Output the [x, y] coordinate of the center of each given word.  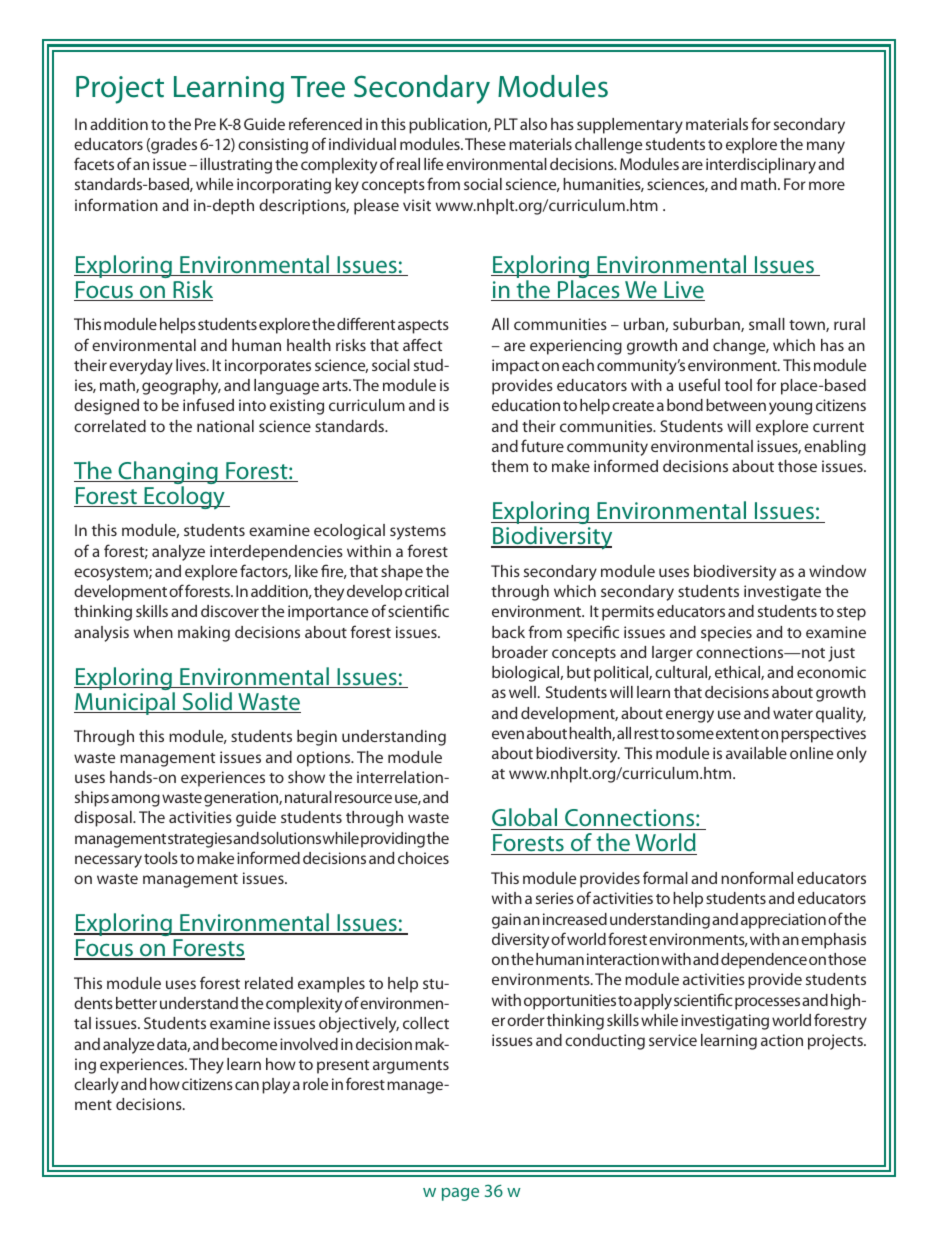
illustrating [236, 166]
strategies [200, 840]
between [736, 405]
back [508, 632]
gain [506, 921]
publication [449, 126]
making [204, 634]
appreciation [783, 921]
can [247, 1085]
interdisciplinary [761, 166]
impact [515, 367]
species [726, 634]
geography [181, 387]
